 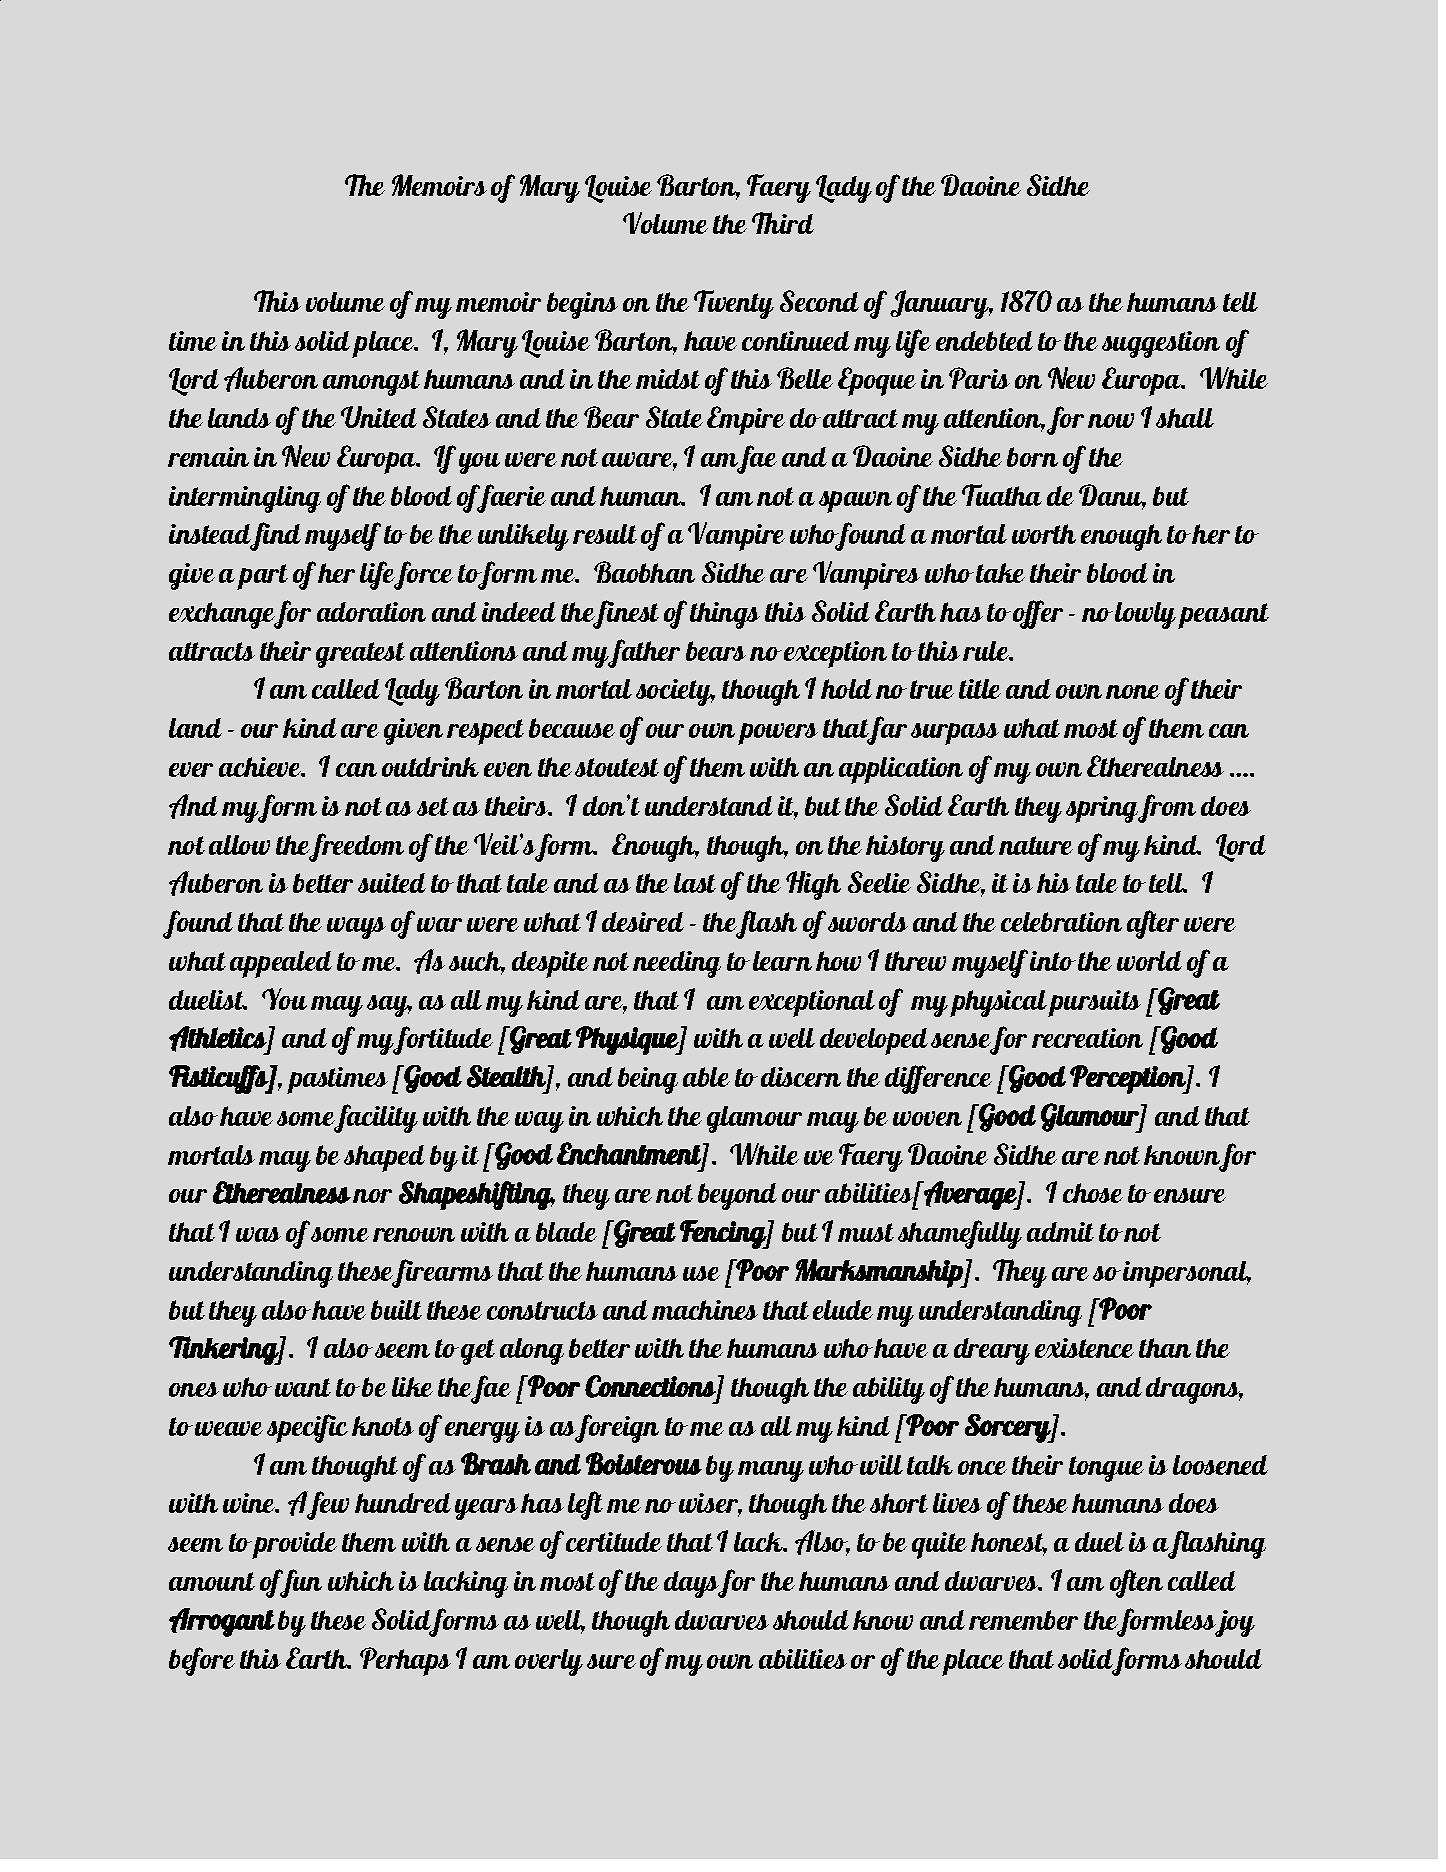 I want to click on none, so click(x=1133, y=692).
